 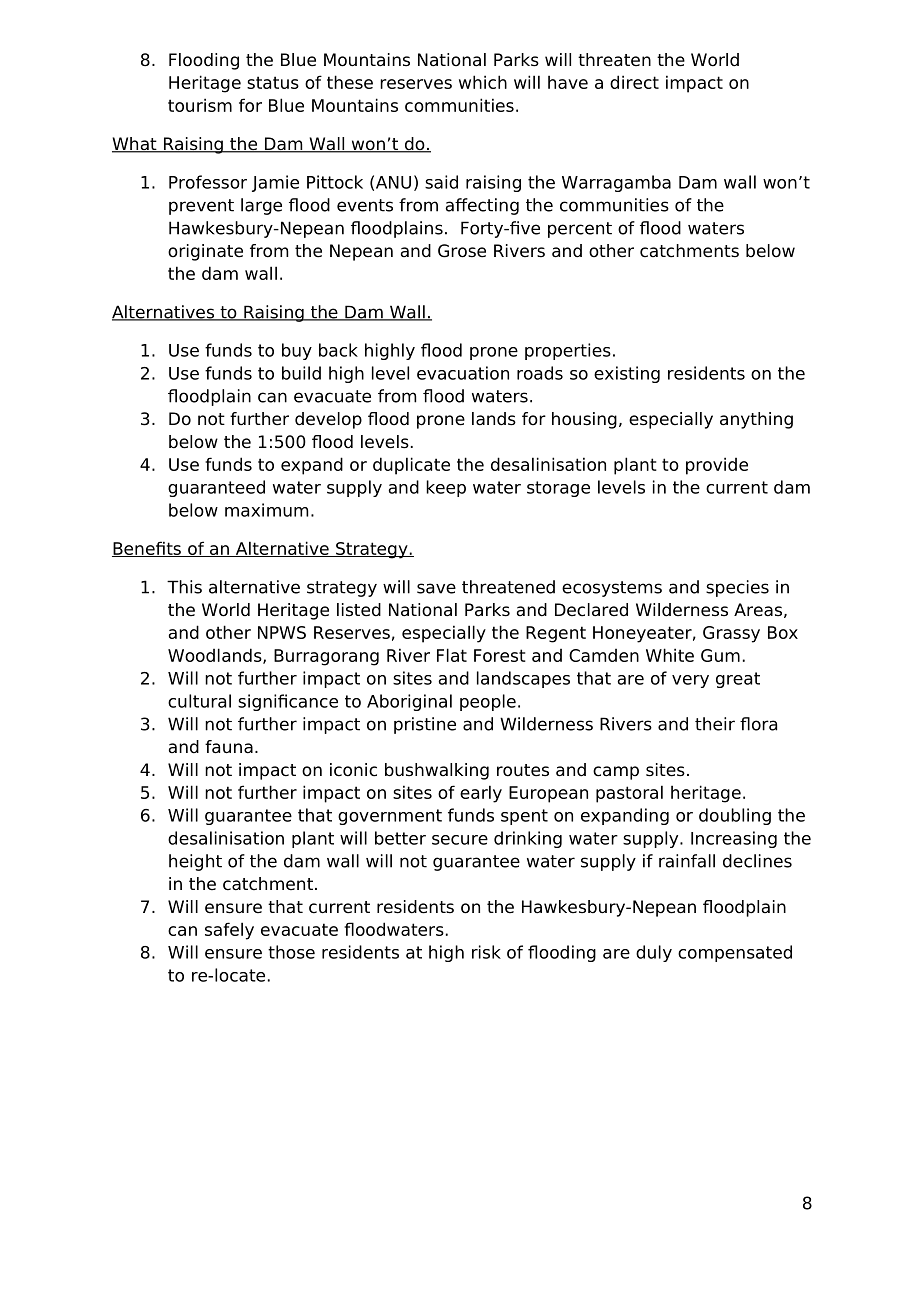 What do you see at coordinates (452, 655) in the screenshot?
I see `Flat` at bounding box center [452, 655].
